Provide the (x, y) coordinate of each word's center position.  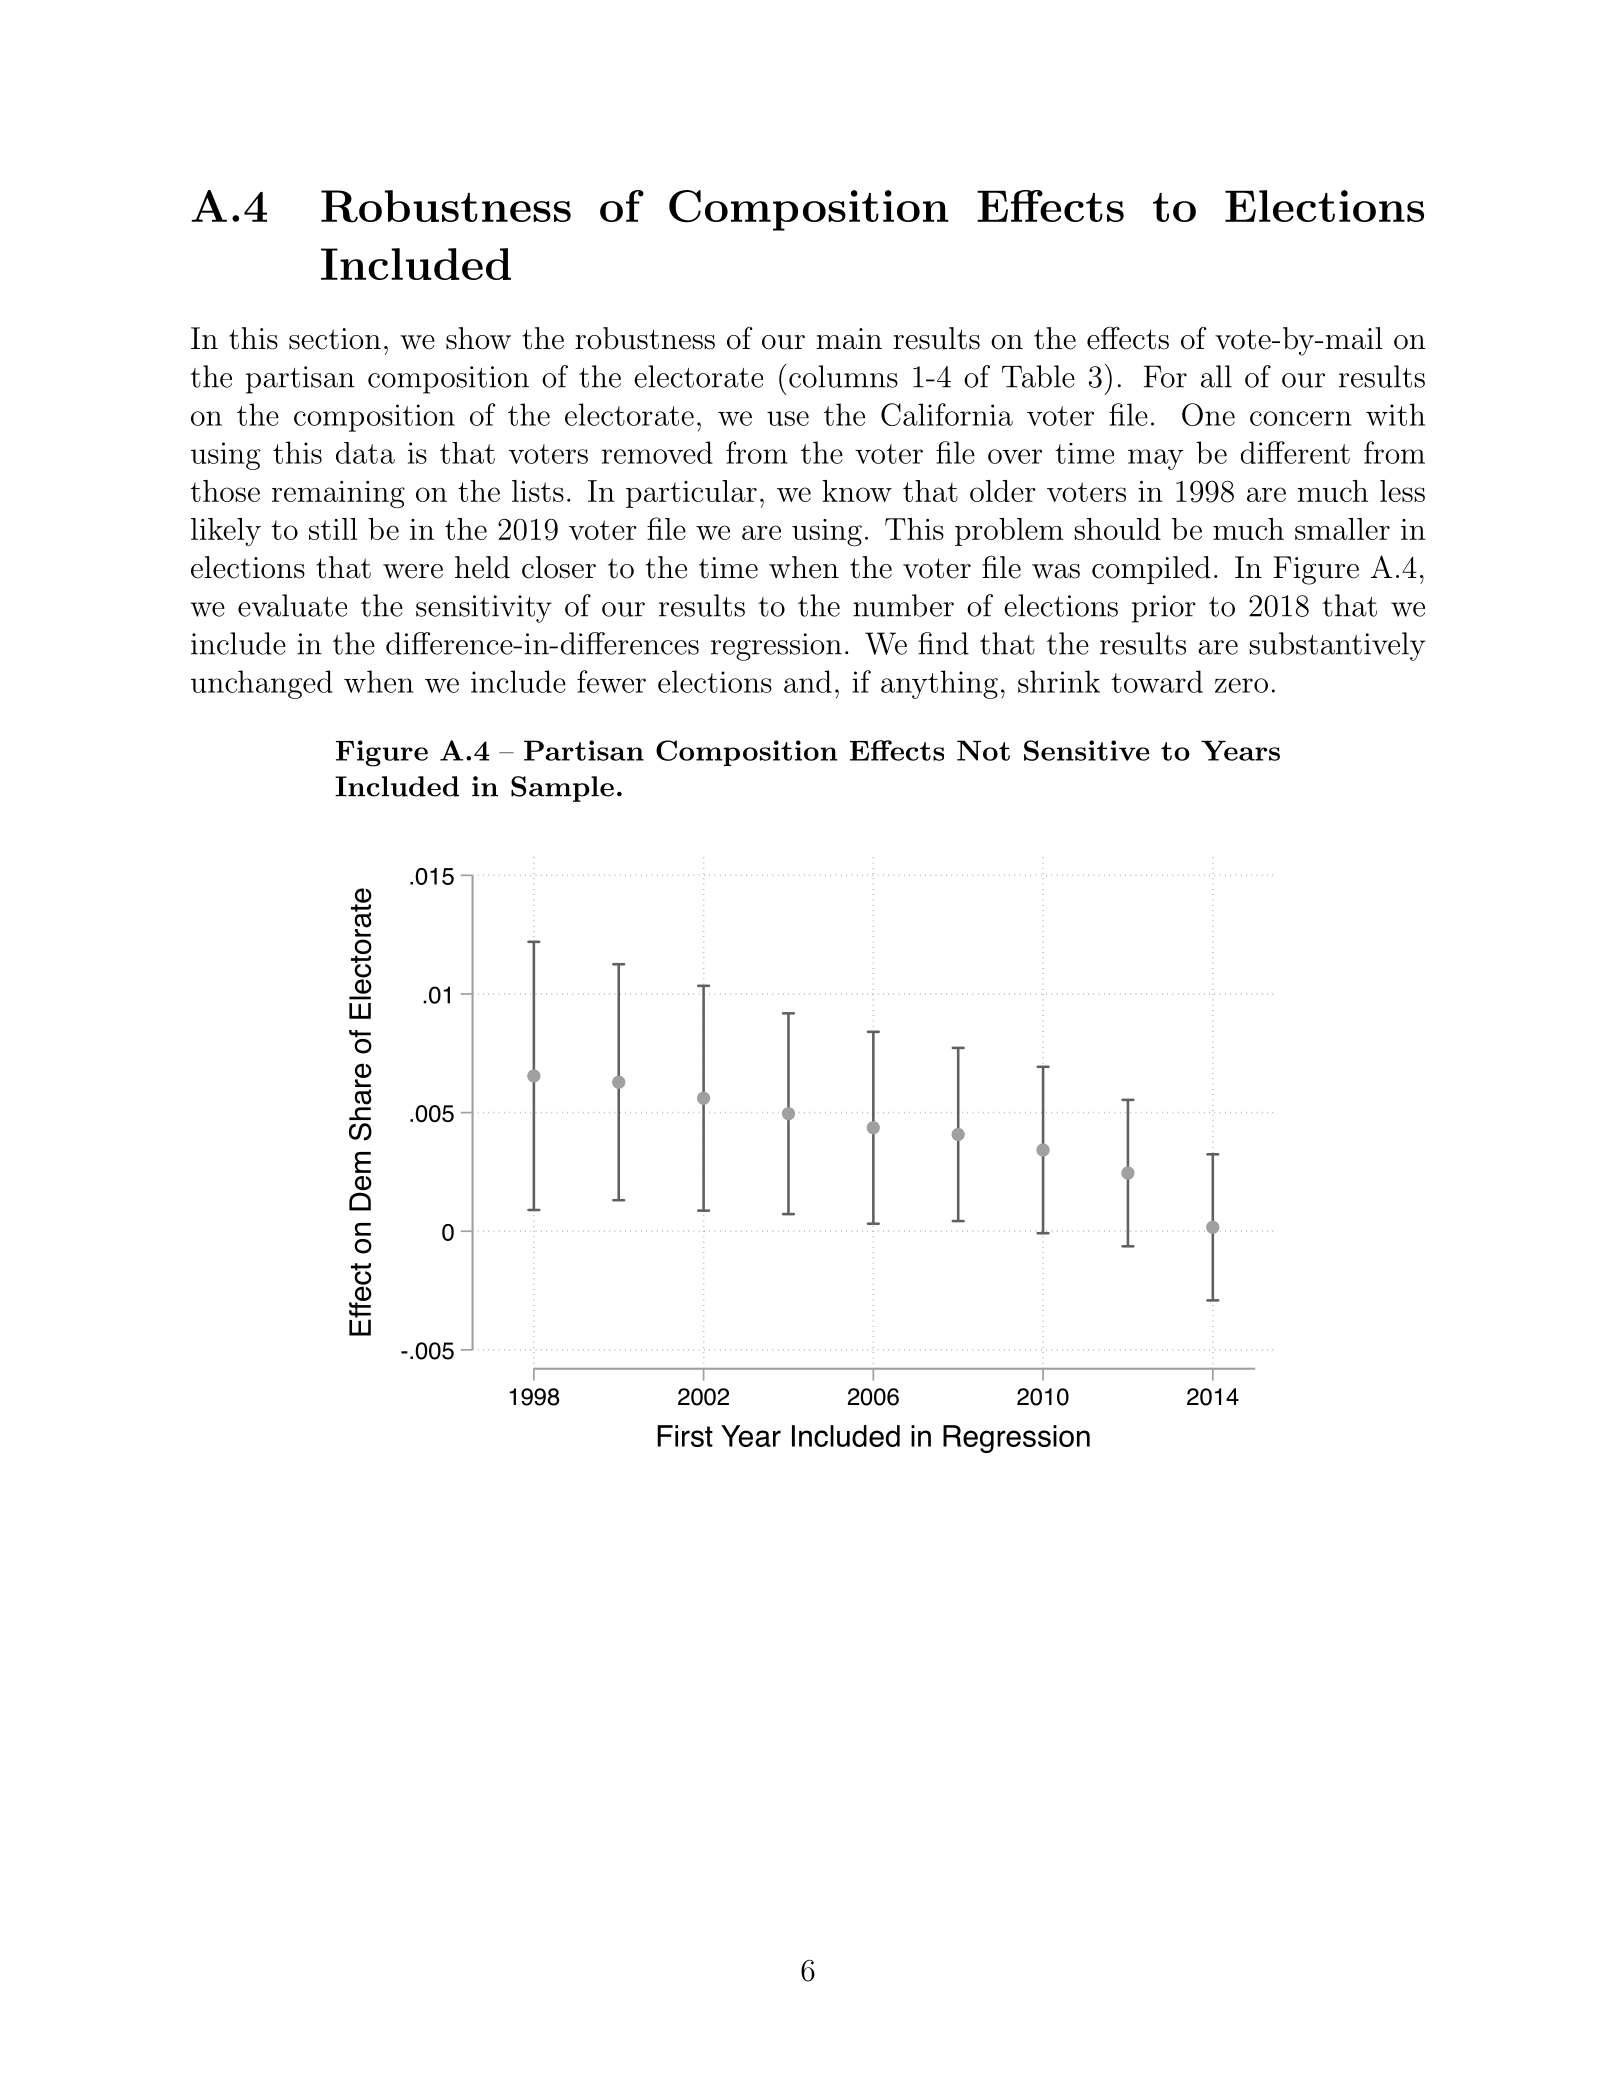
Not (983, 750)
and (808, 681)
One (1208, 414)
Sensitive (1086, 750)
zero (1241, 685)
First (685, 1436)
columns (843, 376)
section (335, 339)
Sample (562, 789)
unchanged (262, 684)
